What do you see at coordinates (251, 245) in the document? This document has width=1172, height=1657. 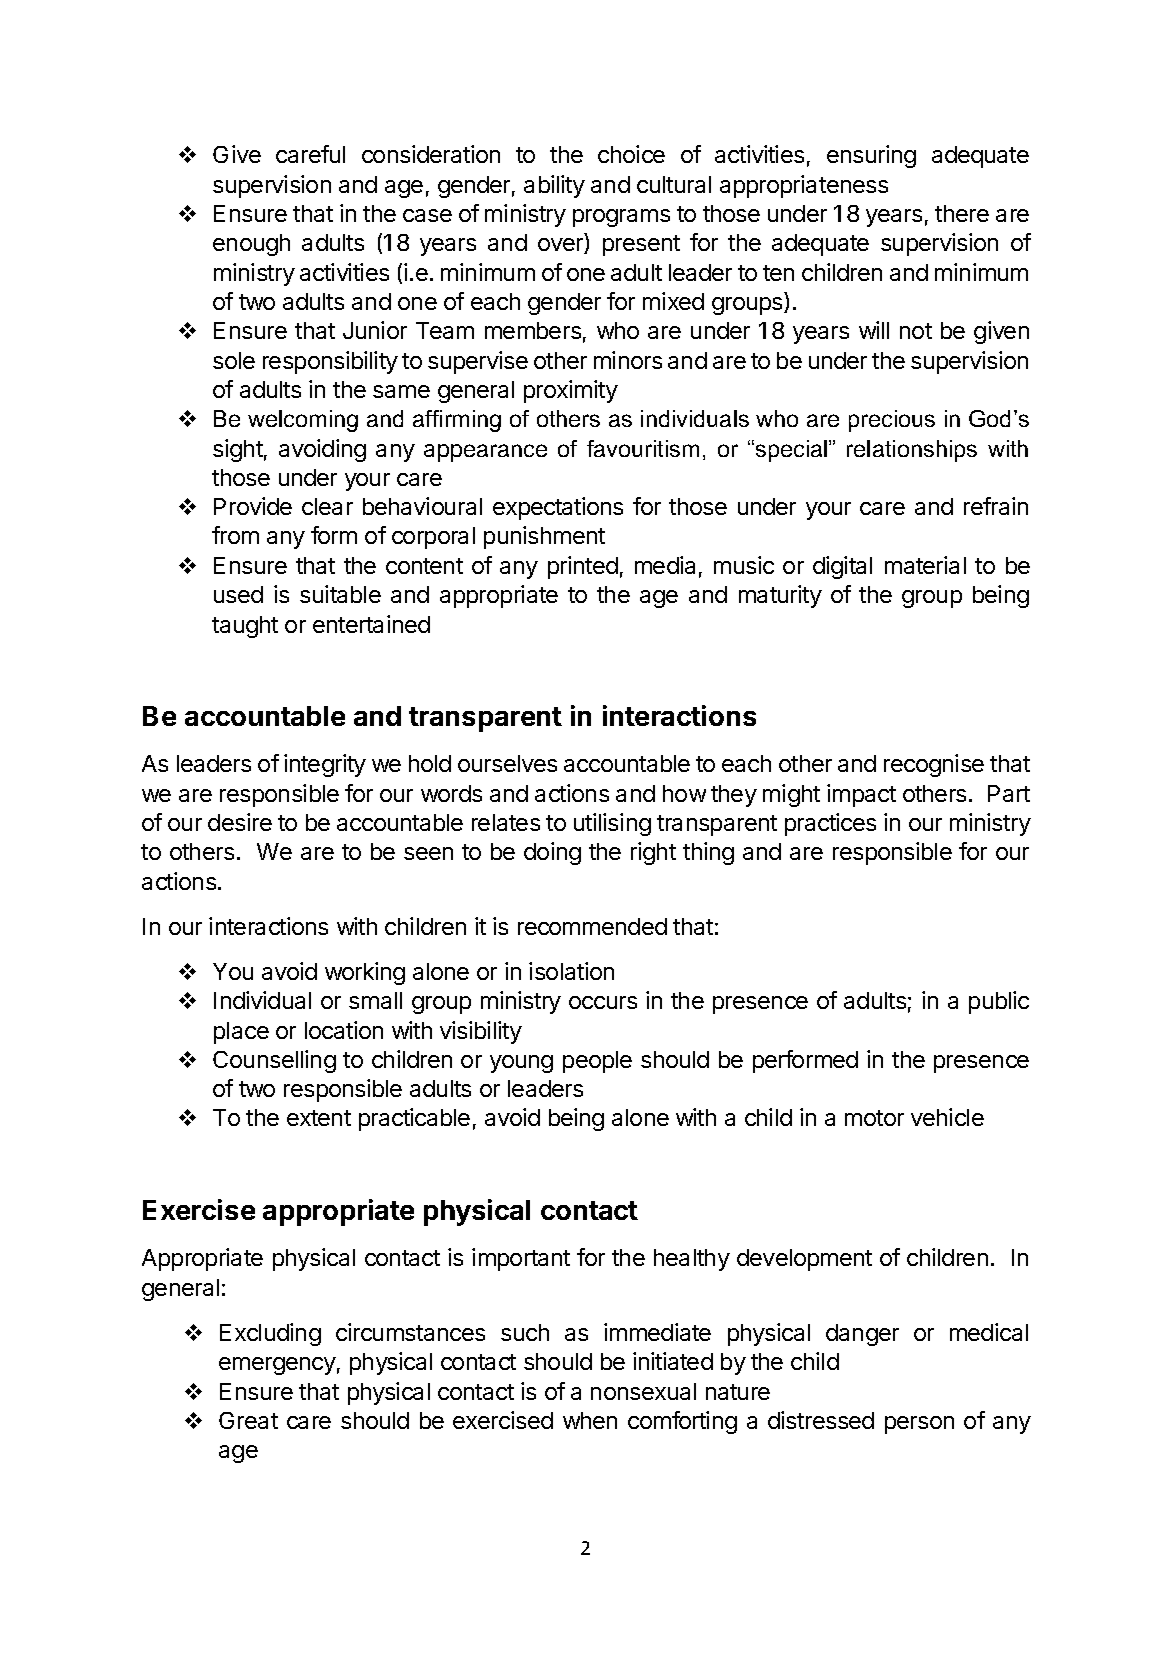 I see `enough` at bounding box center [251, 245].
